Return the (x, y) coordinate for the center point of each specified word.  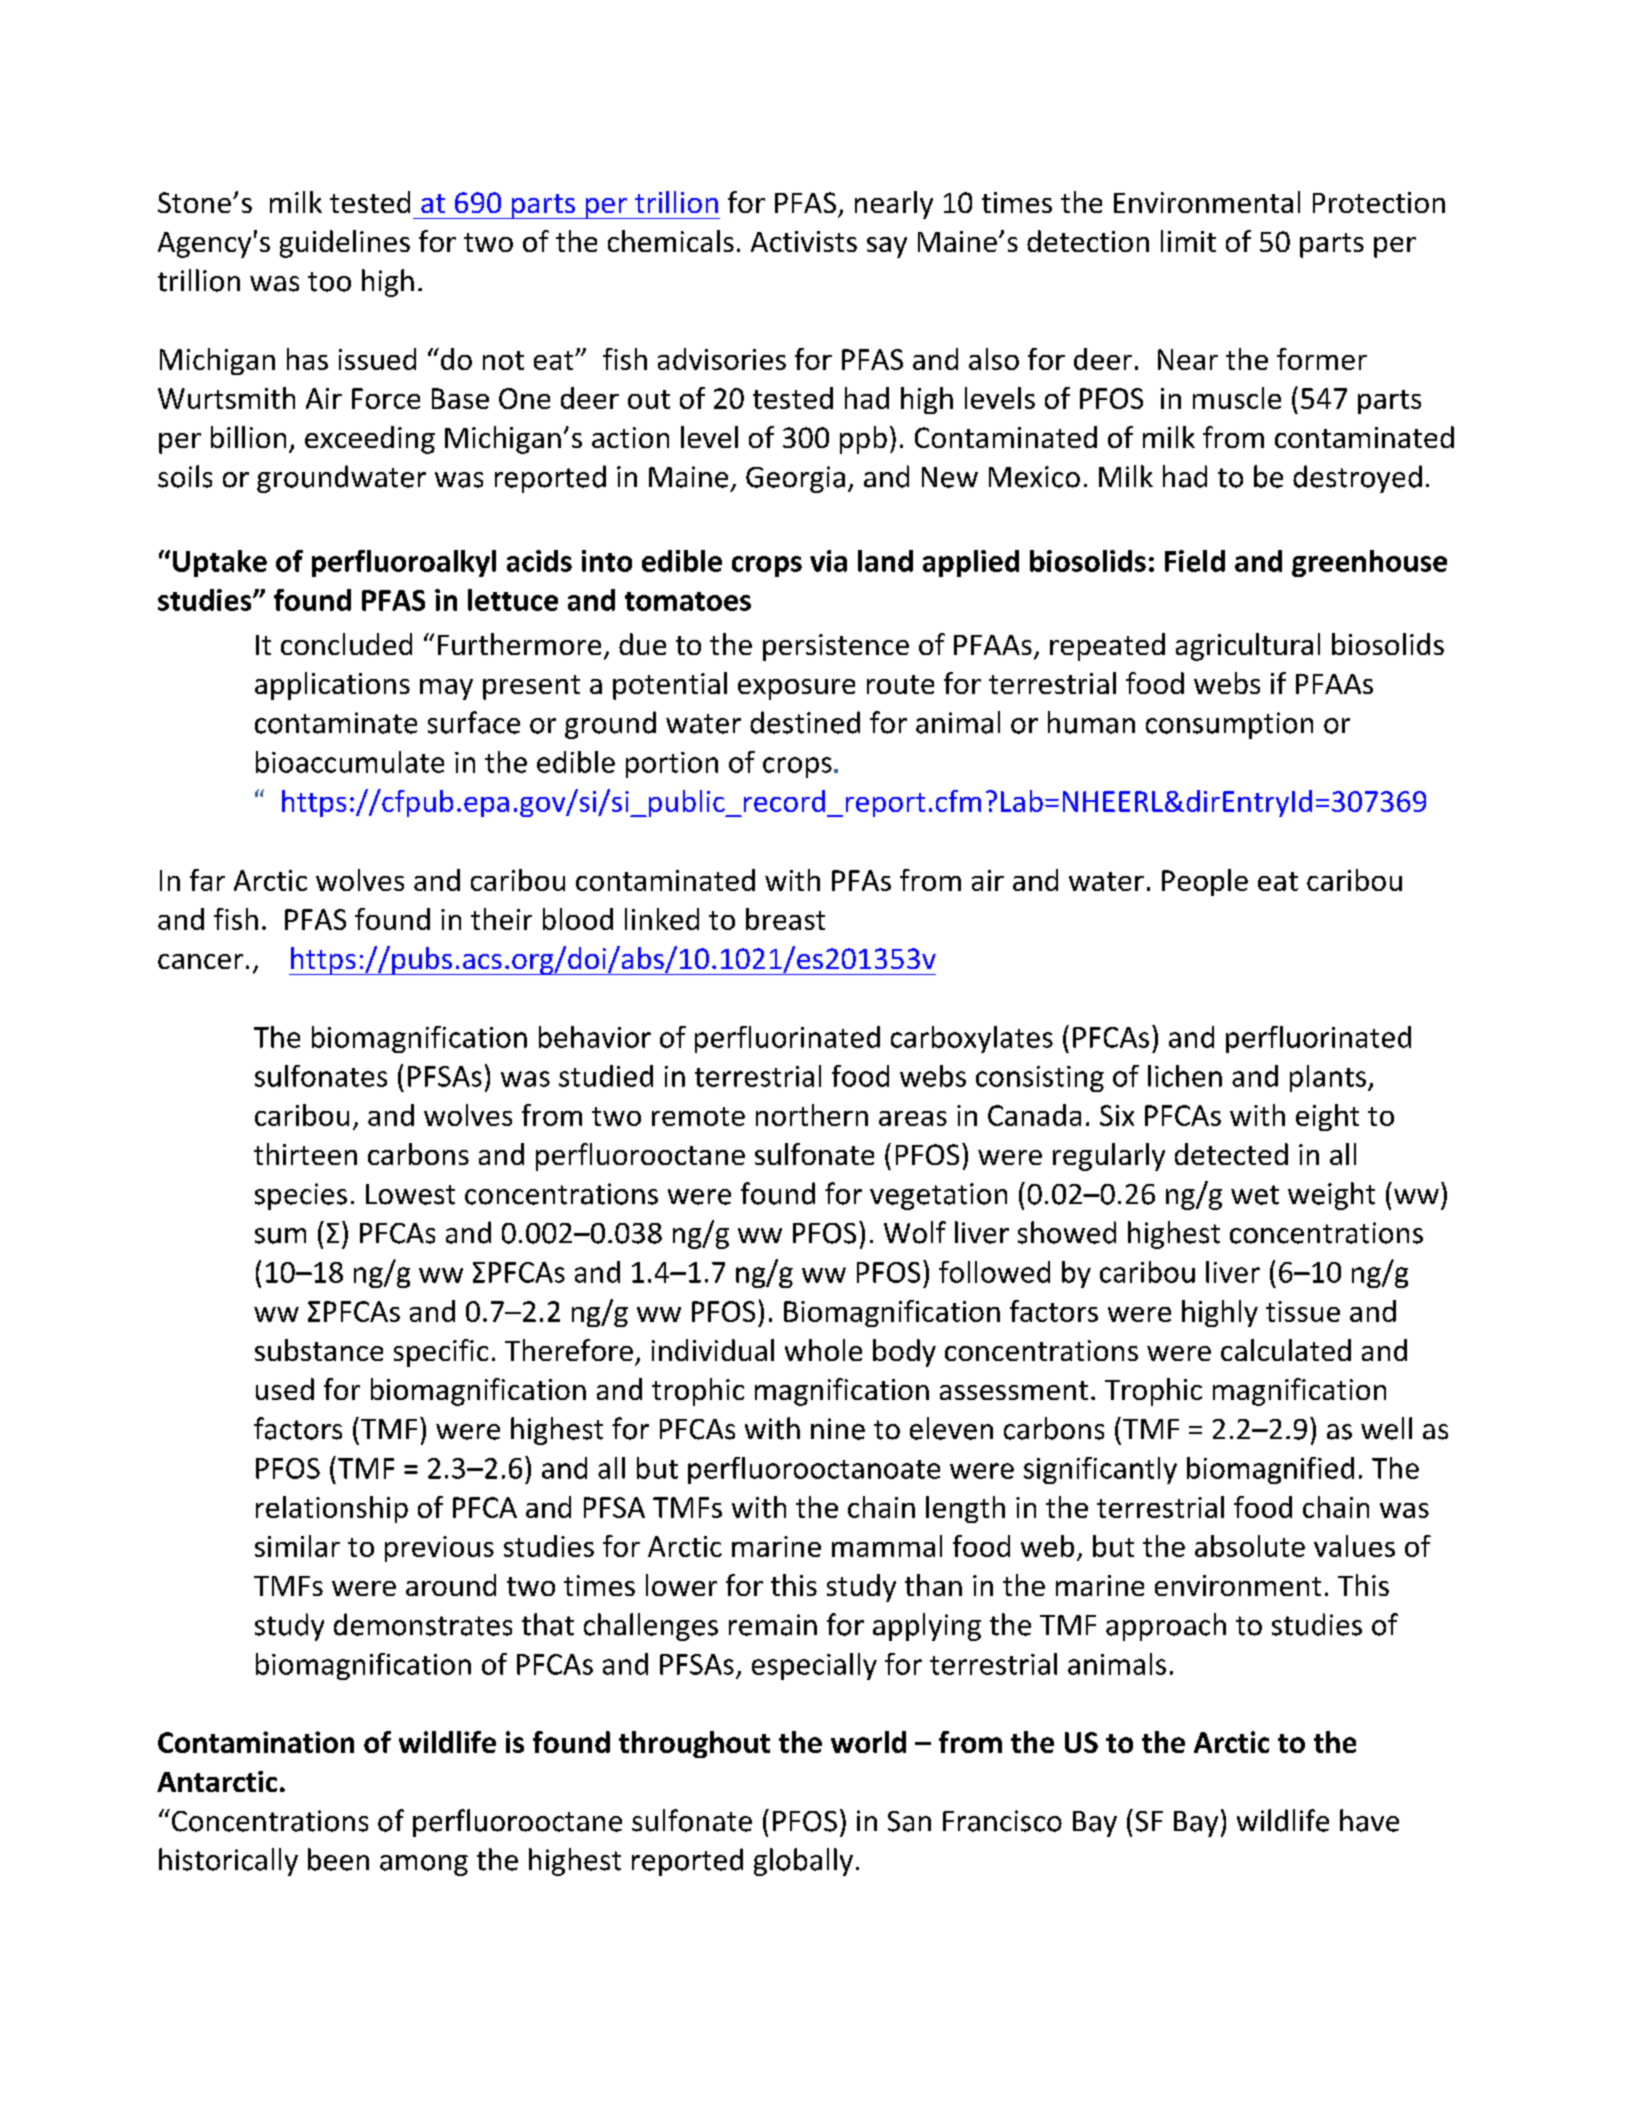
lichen (1185, 1076)
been (338, 1859)
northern (812, 1115)
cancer (200, 961)
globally (803, 1862)
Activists (804, 241)
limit (1188, 241)
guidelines (345, 244)
